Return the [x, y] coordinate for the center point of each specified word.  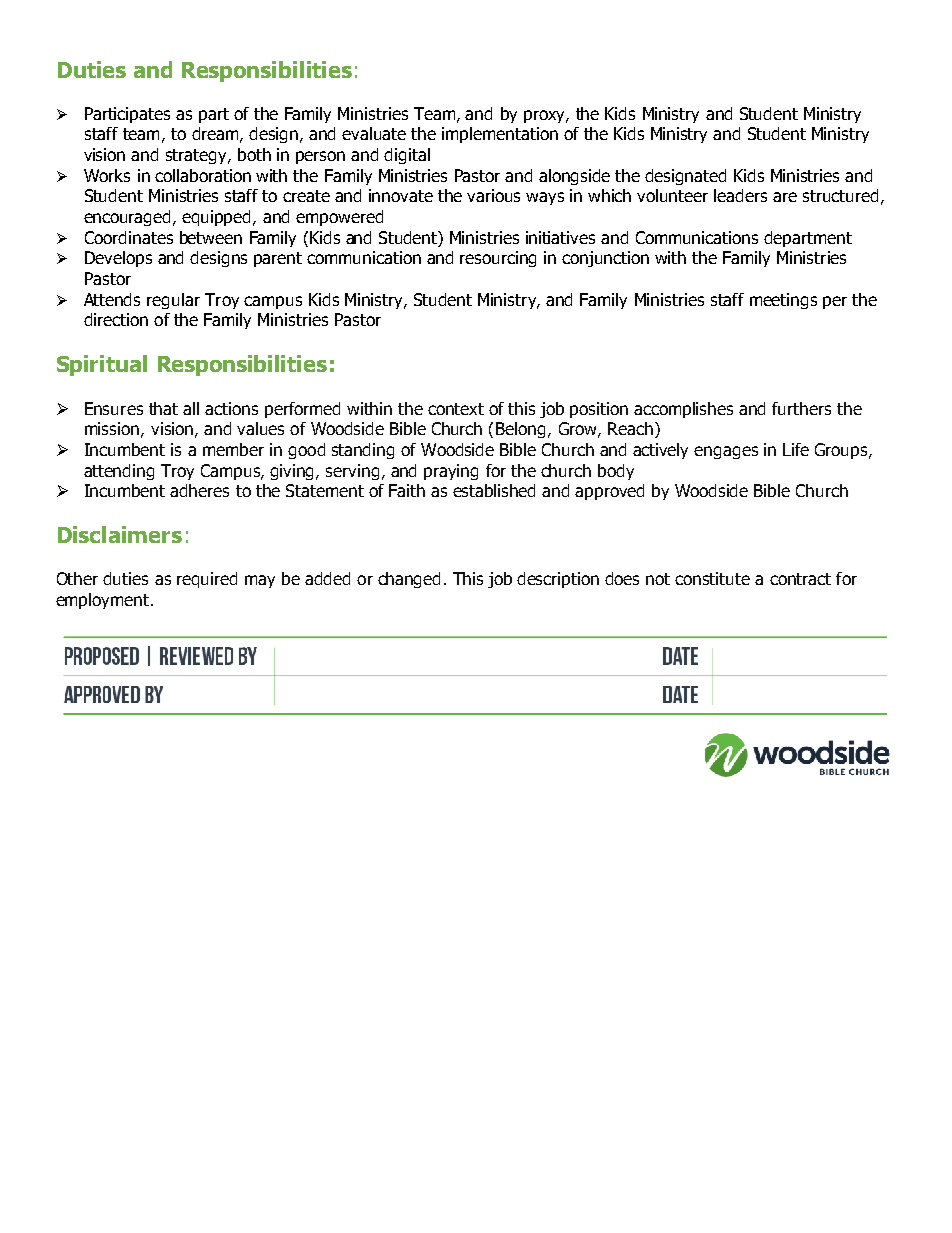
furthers [801, 408]
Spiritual [102, 365]
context [456, 409]
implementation [500, 135]
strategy [197, 156]
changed [409, 580]
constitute [712, 578]
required [207, 580]
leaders [740, 195]
